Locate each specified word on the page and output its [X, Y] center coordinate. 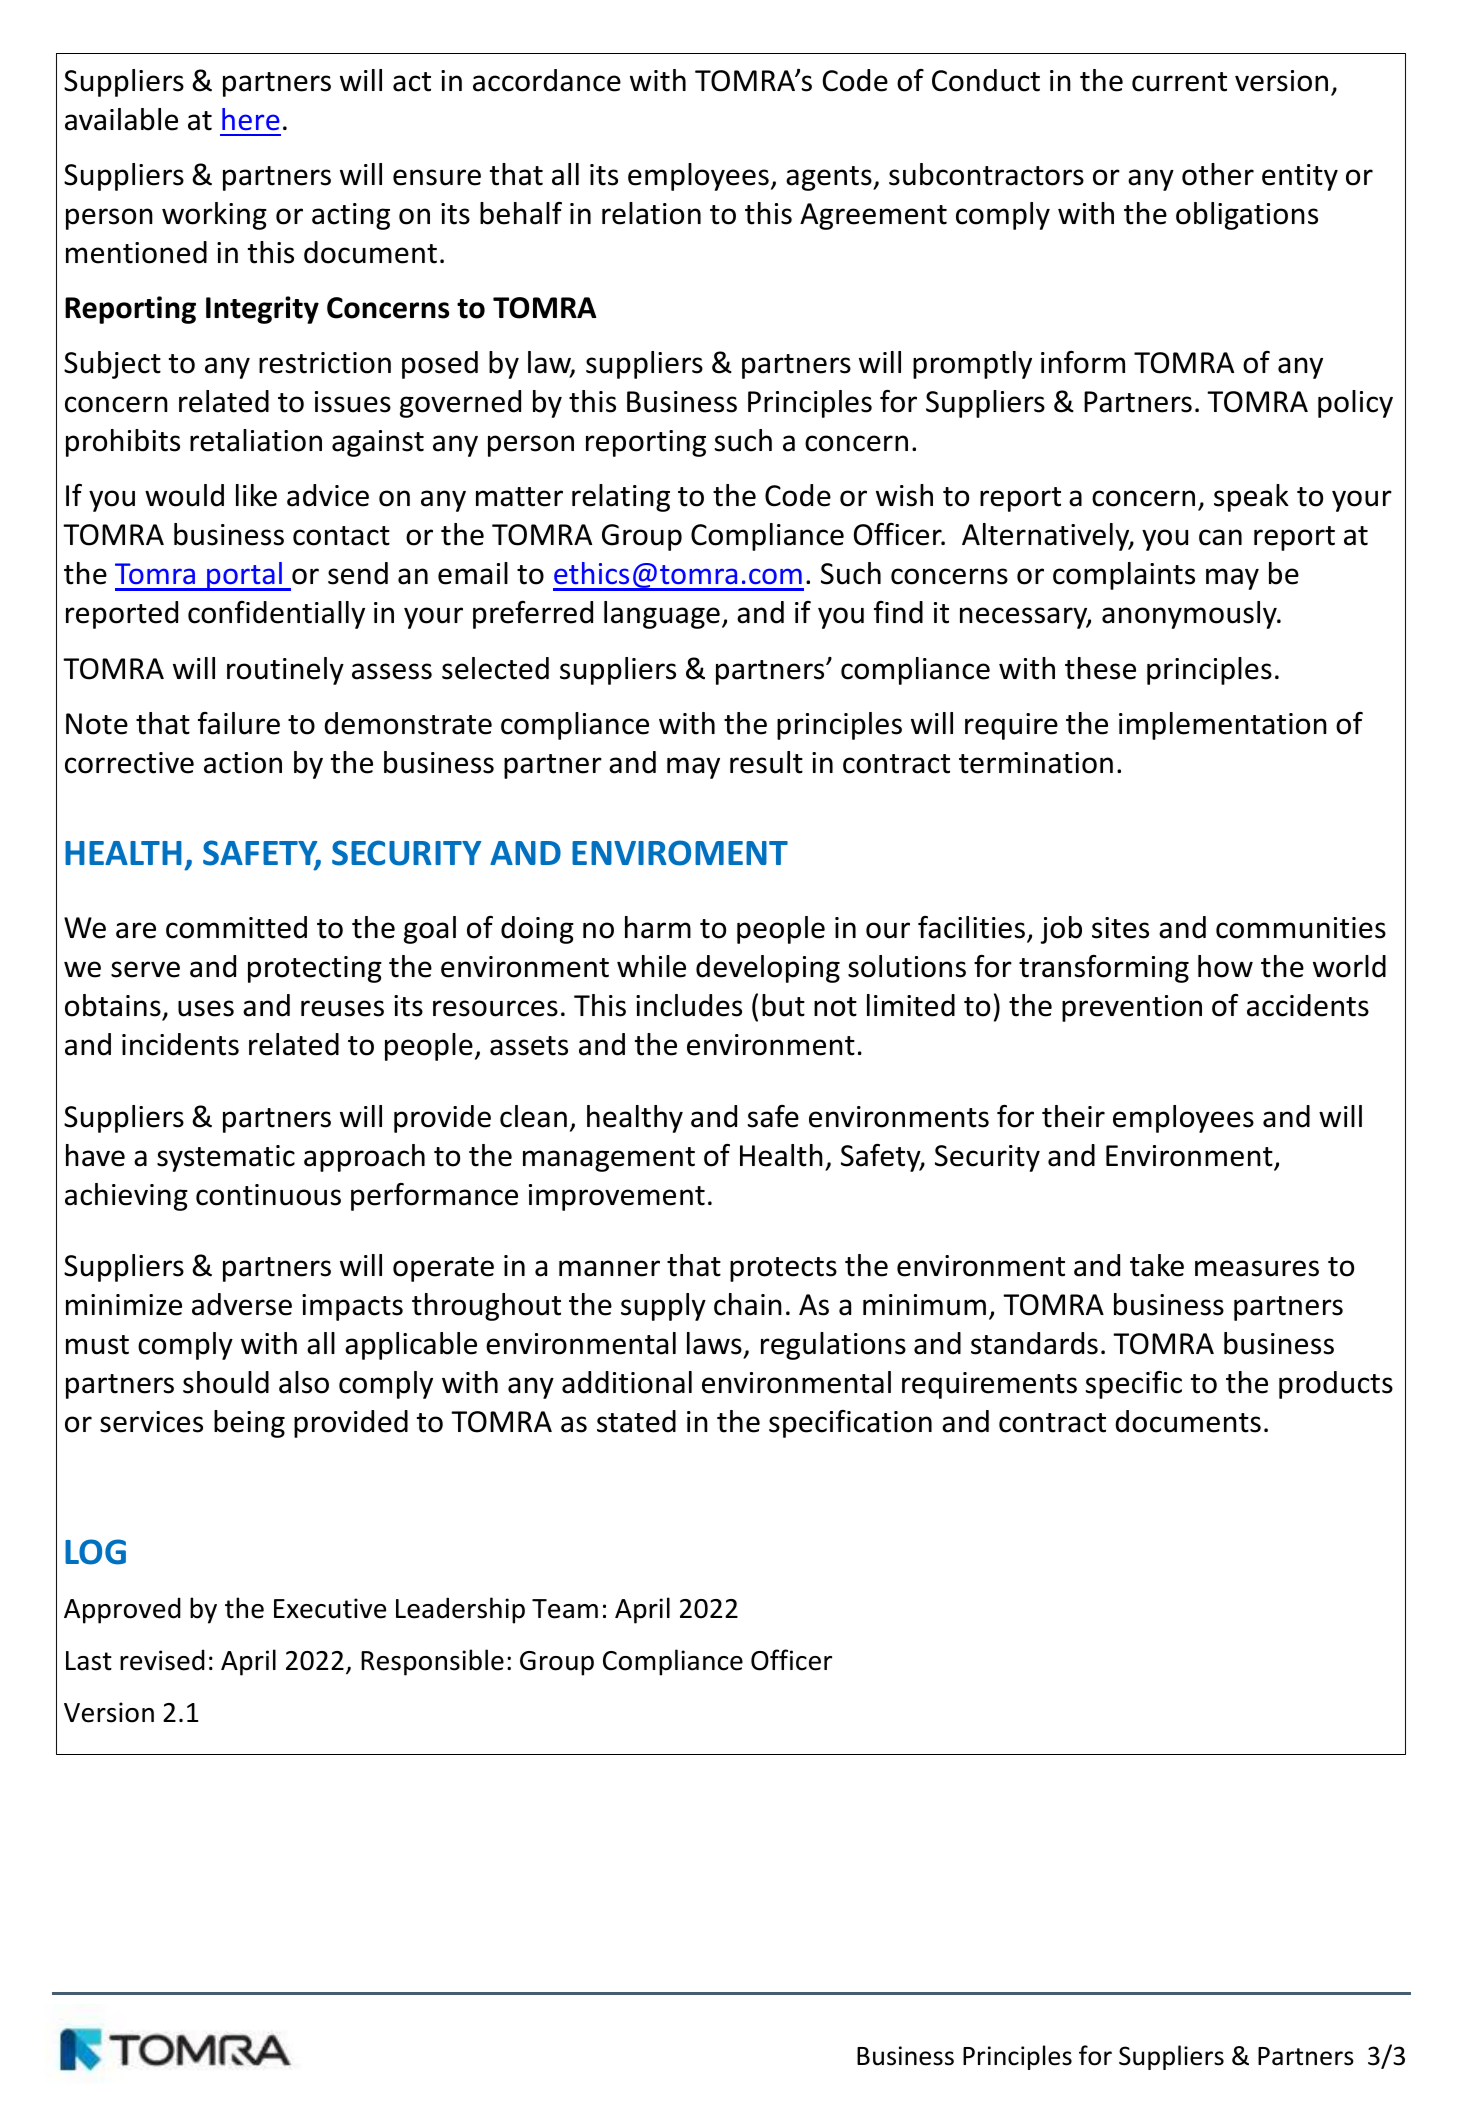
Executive [330, 1608]
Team [565, 1609]
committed [236, 927]
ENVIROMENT [680, 853]
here [251, 119]
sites [1120, 928]
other [1218, 174]
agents [830, 178]
